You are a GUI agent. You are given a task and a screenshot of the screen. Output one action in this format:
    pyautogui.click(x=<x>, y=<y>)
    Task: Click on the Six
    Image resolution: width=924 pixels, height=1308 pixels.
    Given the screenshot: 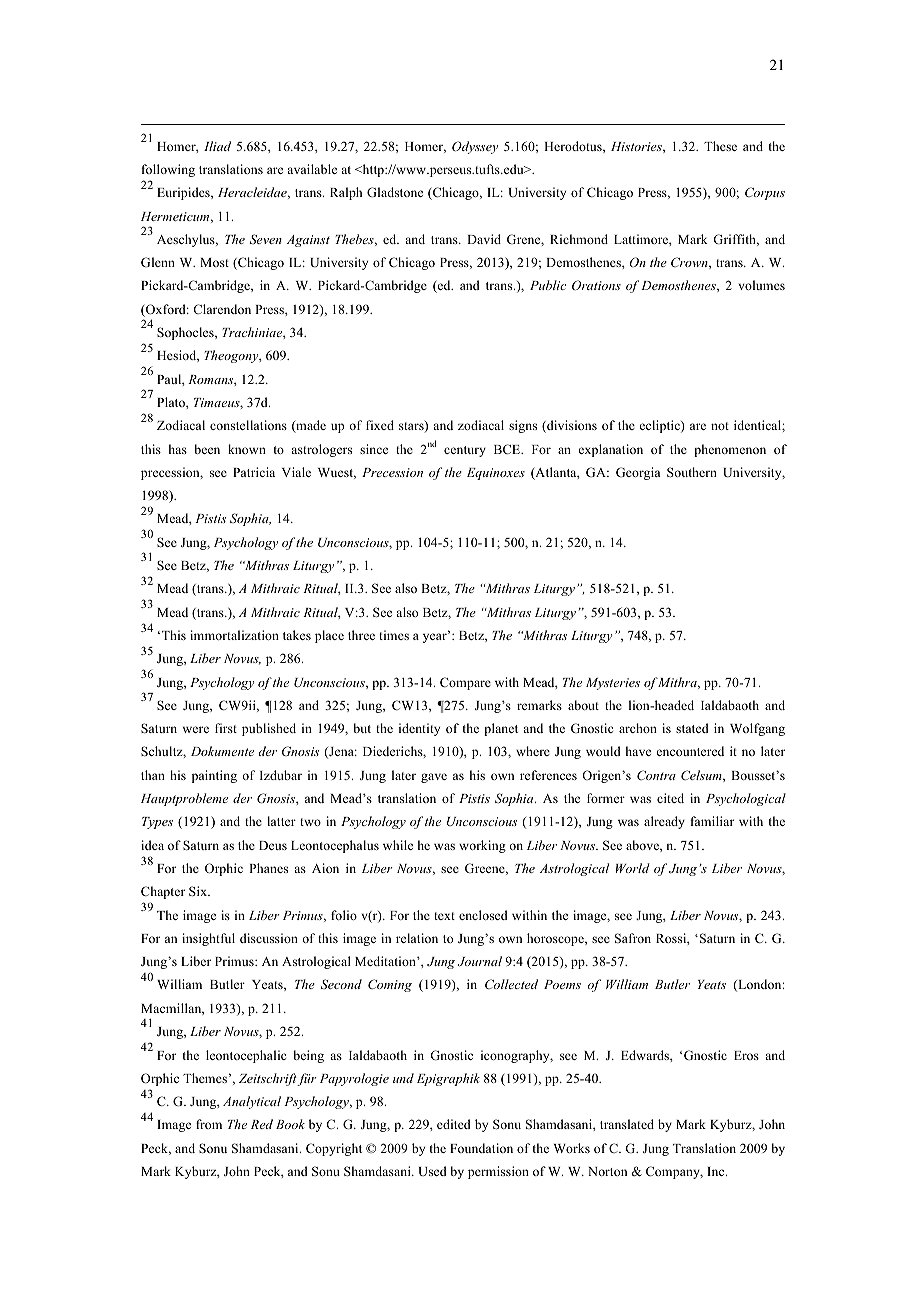 What is the action you would take?
    pyautogui.click(x=199, y=891)
